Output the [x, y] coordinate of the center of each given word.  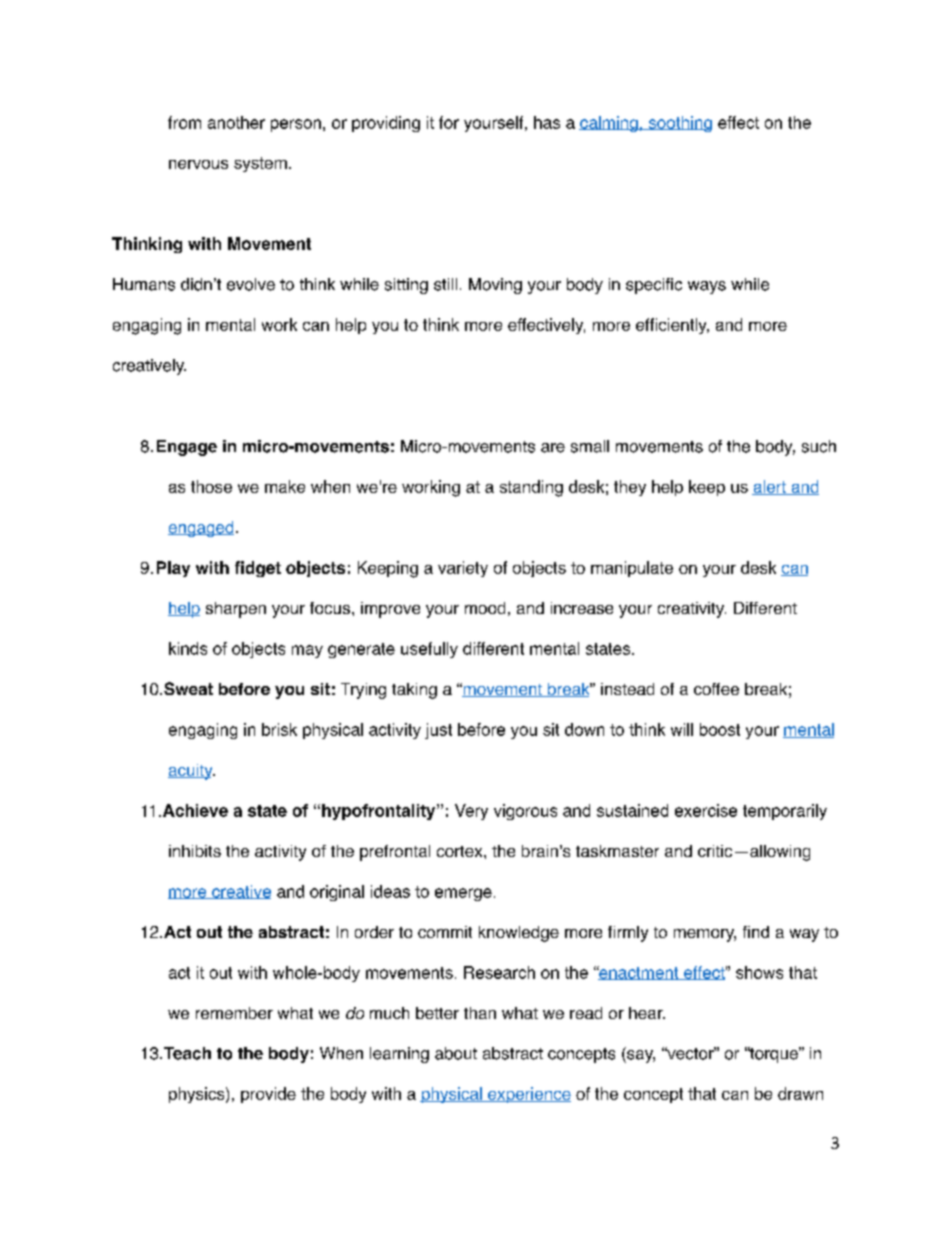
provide [268, 1095]
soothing [679, 124]
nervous [198, 164]
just [438, 731]
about [456, 1053]
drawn [800, 1093]
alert [770, 487]
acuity [191, 772]
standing [531, 488]
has [547, 122]
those [211, 486]
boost [720, 729]
